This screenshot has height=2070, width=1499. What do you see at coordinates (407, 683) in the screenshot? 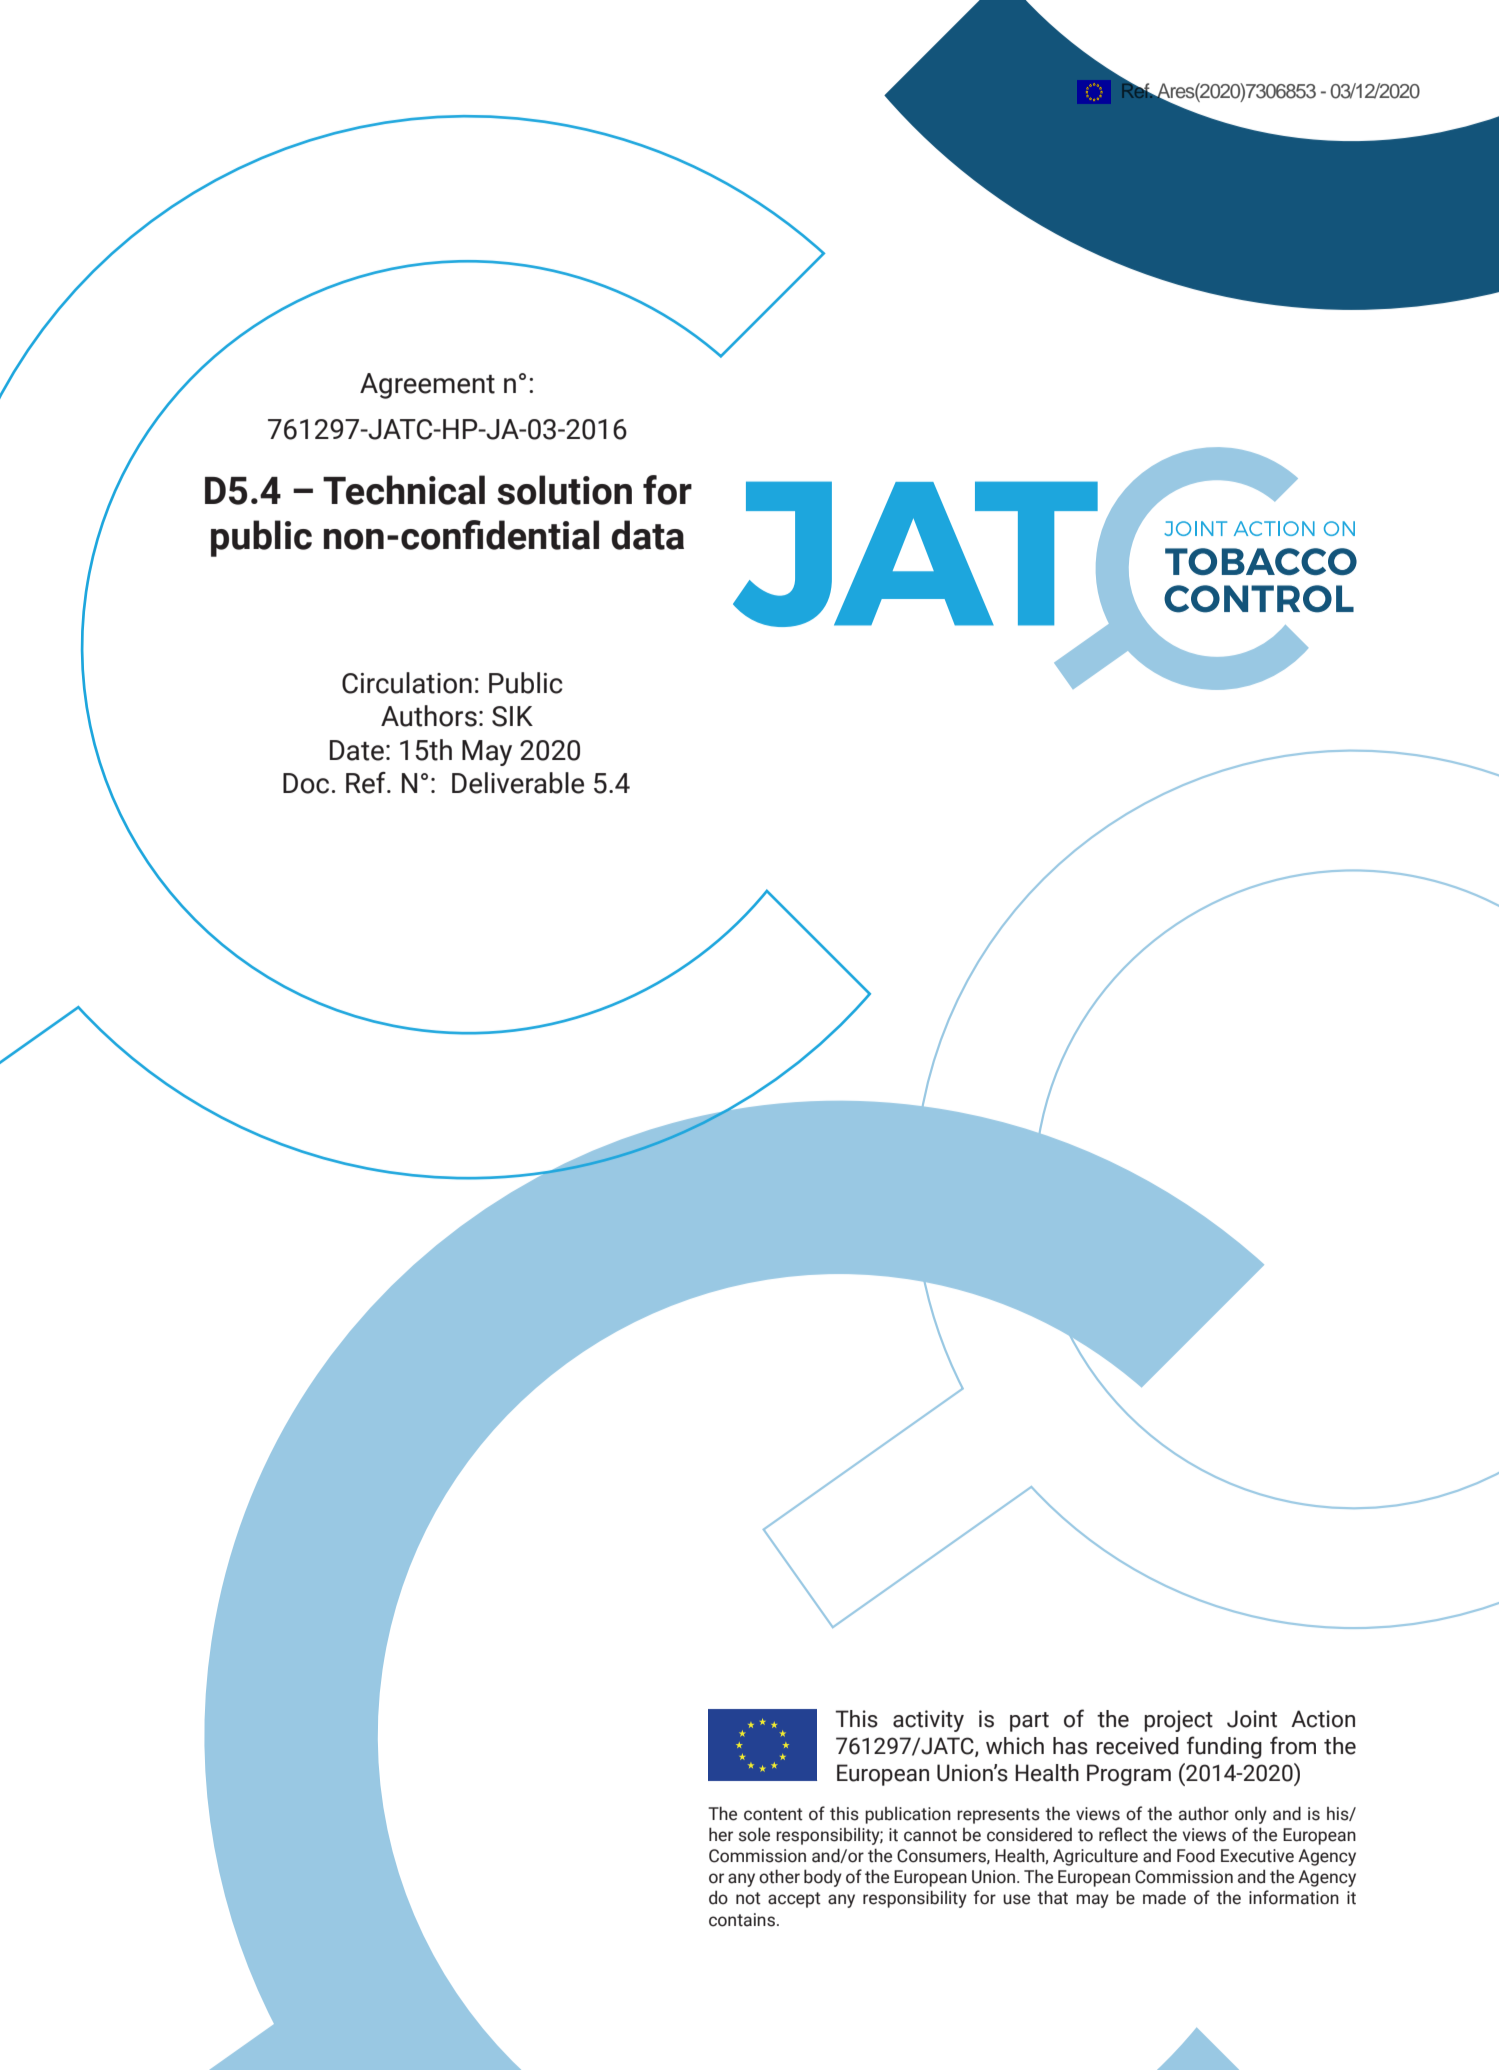
I see `Circulation` at bounding box center [407, 683].
